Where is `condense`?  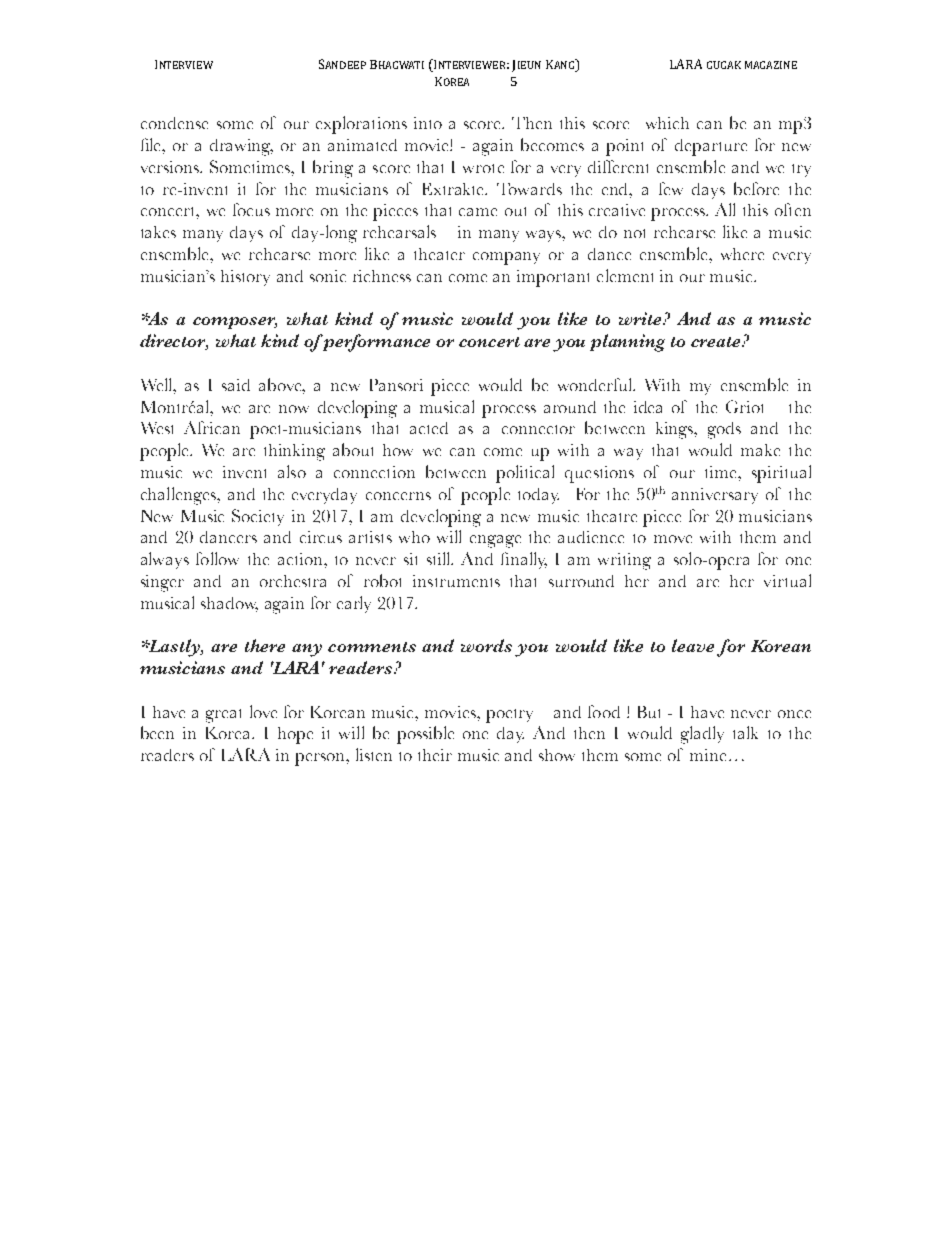 condense is located at coordinates (174, 123).
